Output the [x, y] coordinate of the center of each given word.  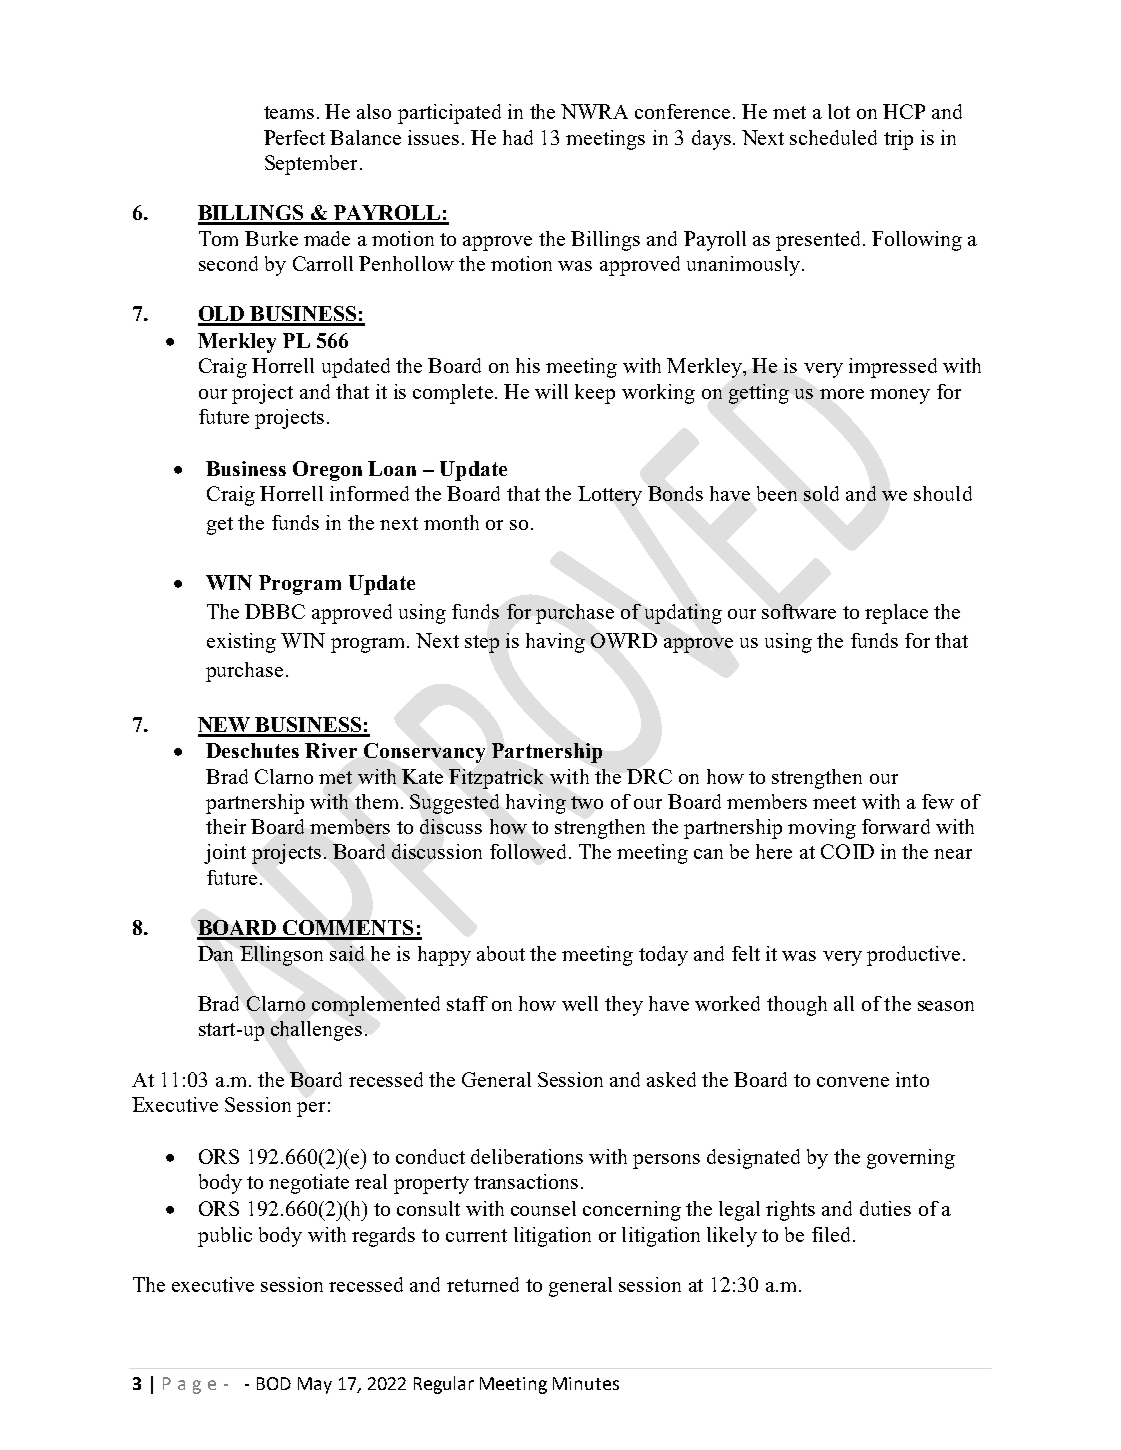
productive [913, 956]
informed [369, 493]
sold [821, 493]
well [580, 1003]
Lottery [610, 496]
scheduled [833, 137]
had [518, 137]
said [347, 953]
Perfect [294, 137]
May [315, 1385]
